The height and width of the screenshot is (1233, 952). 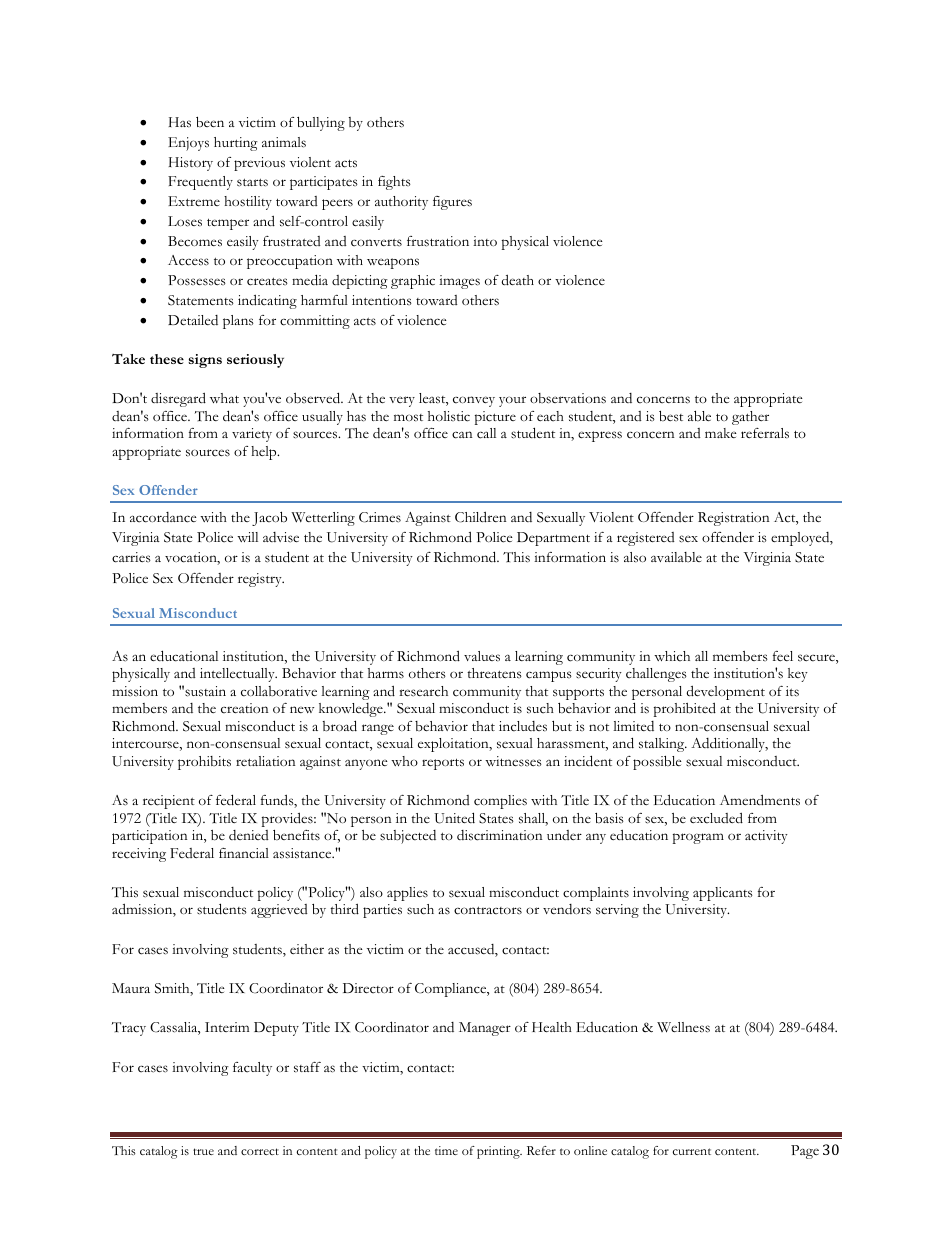 What do you see at coordinates (279, 911) in the screenshot?
I see `aggrieved` at bounding box center [279, 911].
